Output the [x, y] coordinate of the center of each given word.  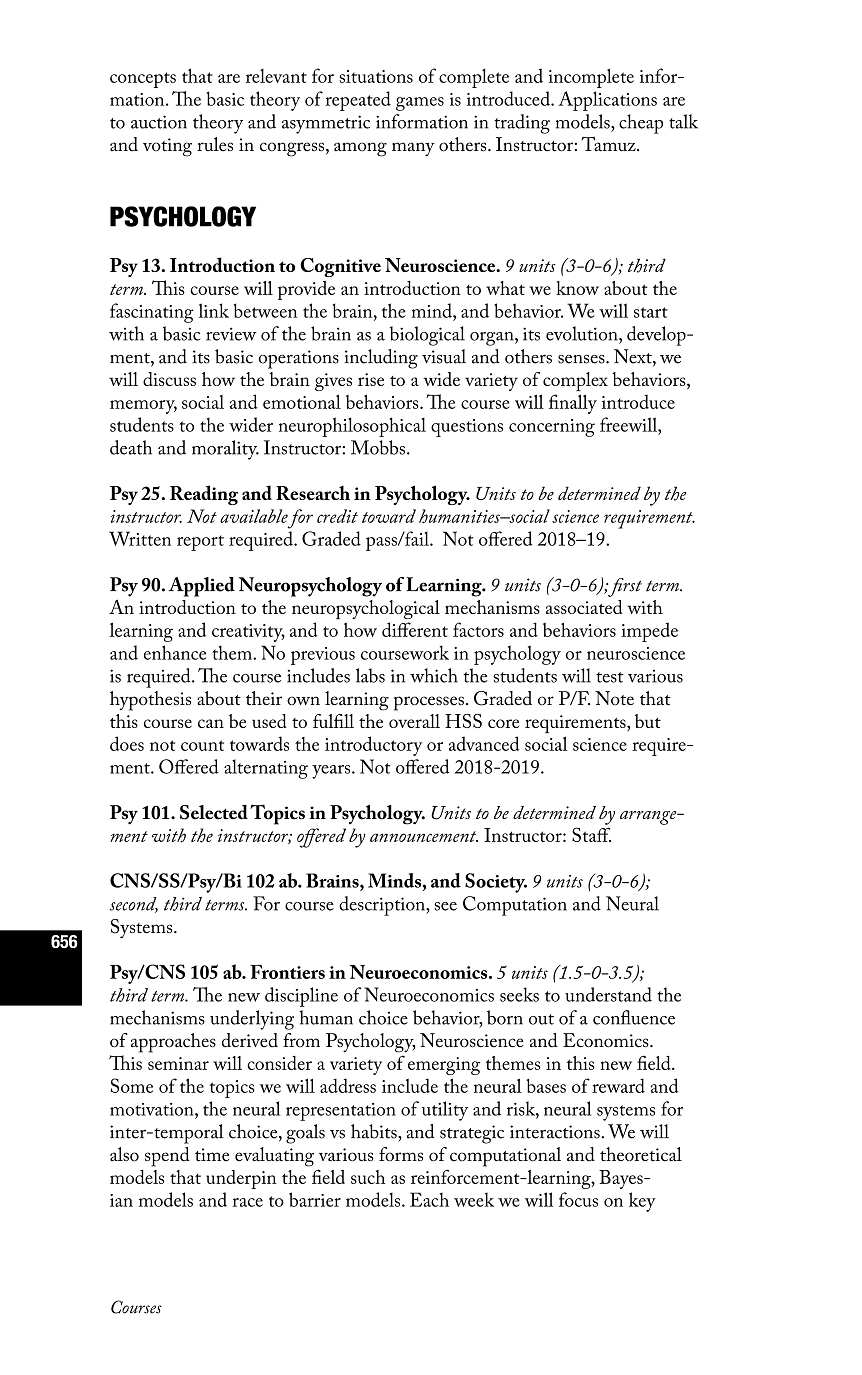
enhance [175, 652]
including [381, 359]
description [383, 906]
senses [582, 359]
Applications [607, 101]
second [134, 905]
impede [649, 632]
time [212, 1155]
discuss [169, 379]
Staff [591, 834]
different [415, 629]
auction [159, 122]
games [420, 104]
